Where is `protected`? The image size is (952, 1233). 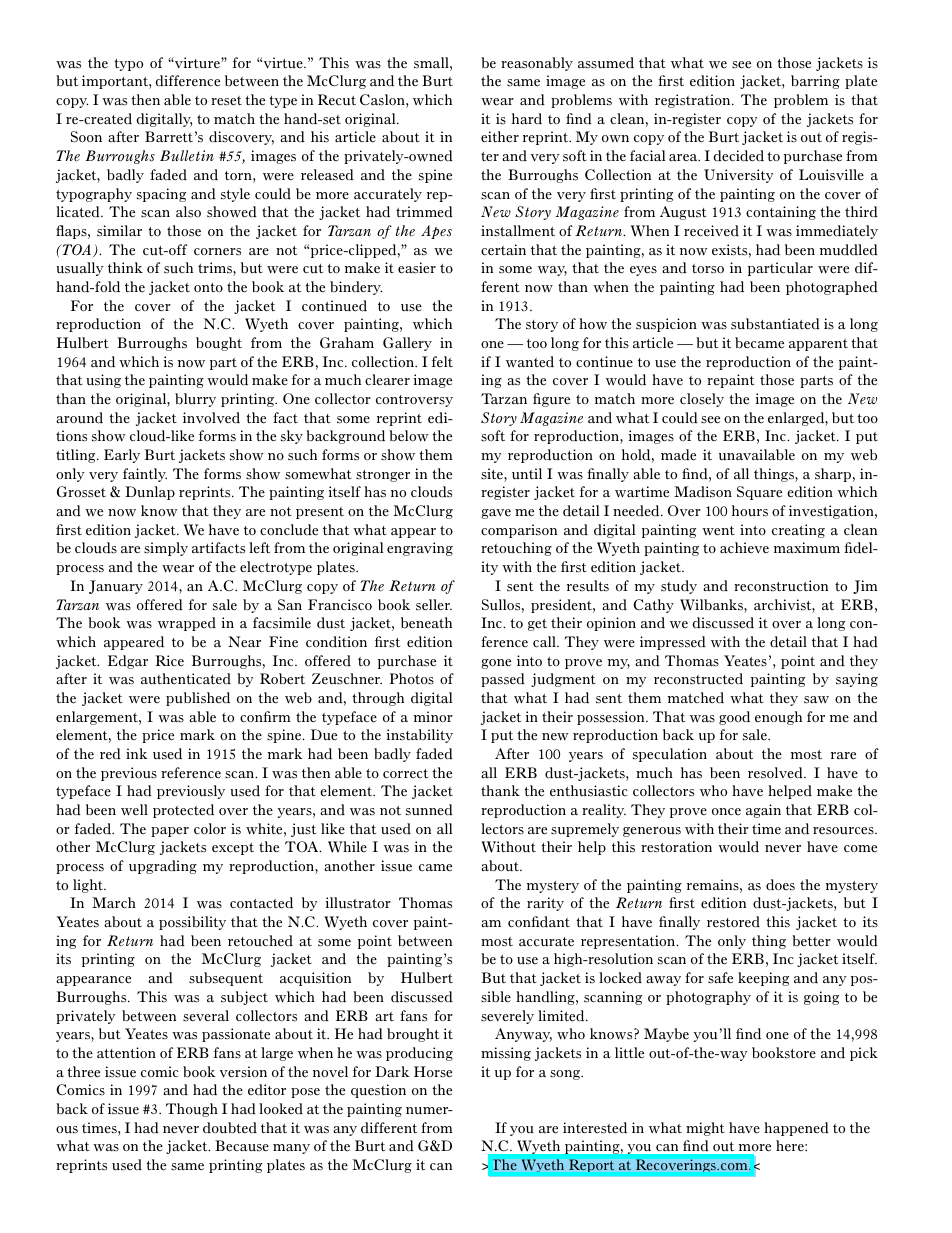
protected is located at coordinates (183, 811).
